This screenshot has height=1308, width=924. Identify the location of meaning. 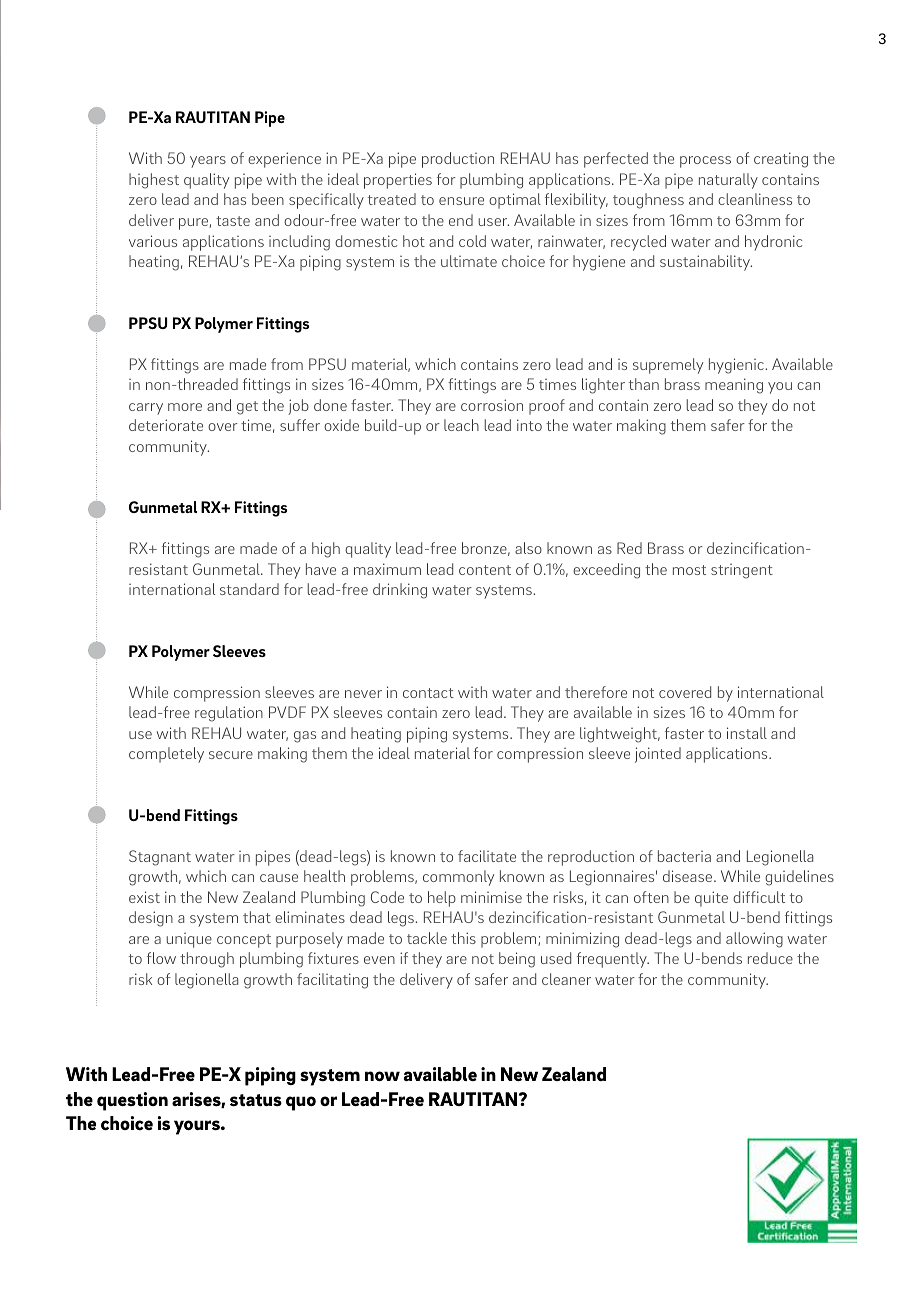
(734, 386).
